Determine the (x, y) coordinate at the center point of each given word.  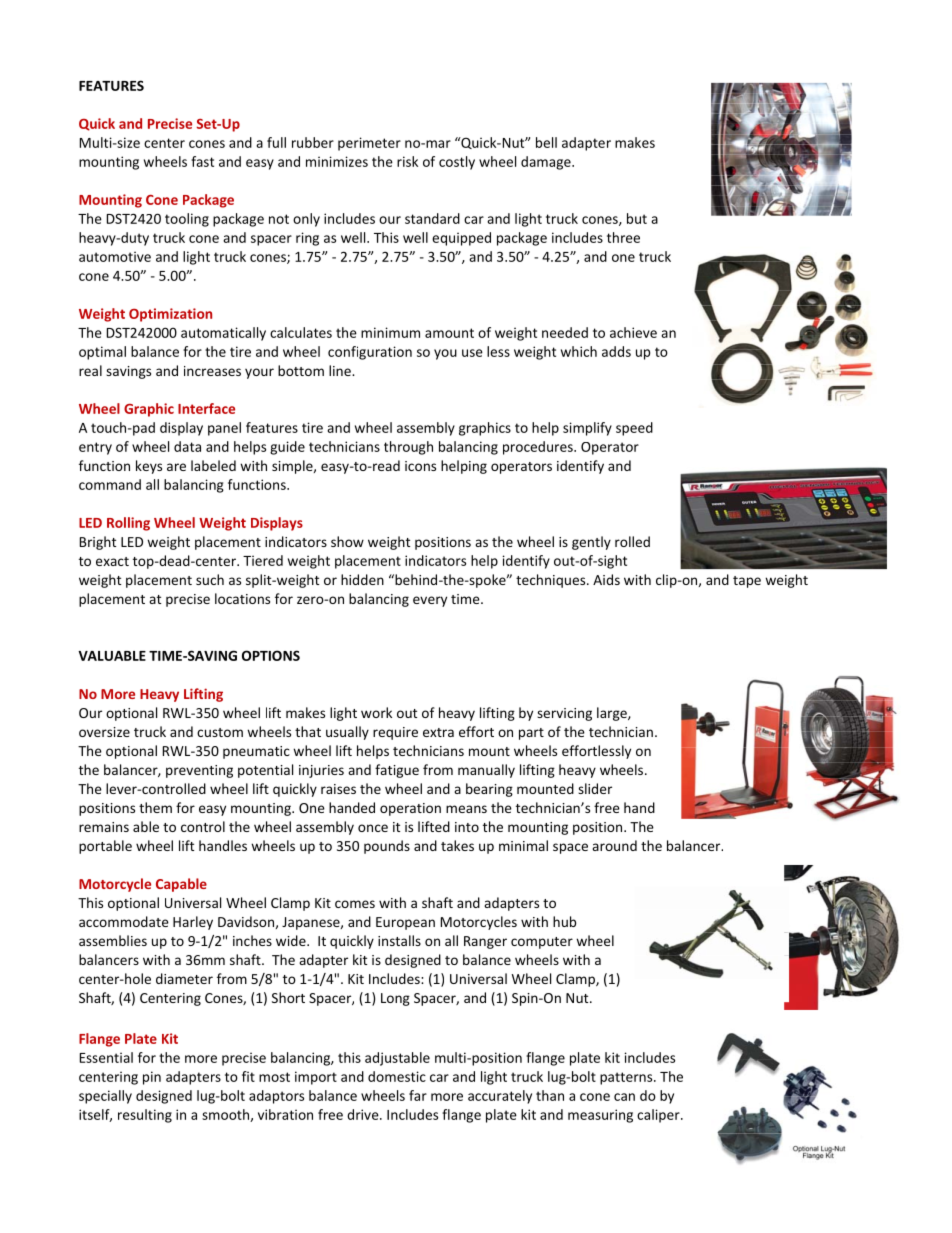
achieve (633, 332)
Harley (193, 923)
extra (438, 732)
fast (202, 161)
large (613, 714)
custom (220, 732)
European (405, 923)
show (347, 541)
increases (212, 371)
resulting (145, 1116)
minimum (390, 332)
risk (407, 161)
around (614, 845)
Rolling (128, 524)
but (637, 218)
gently (591, 543)
